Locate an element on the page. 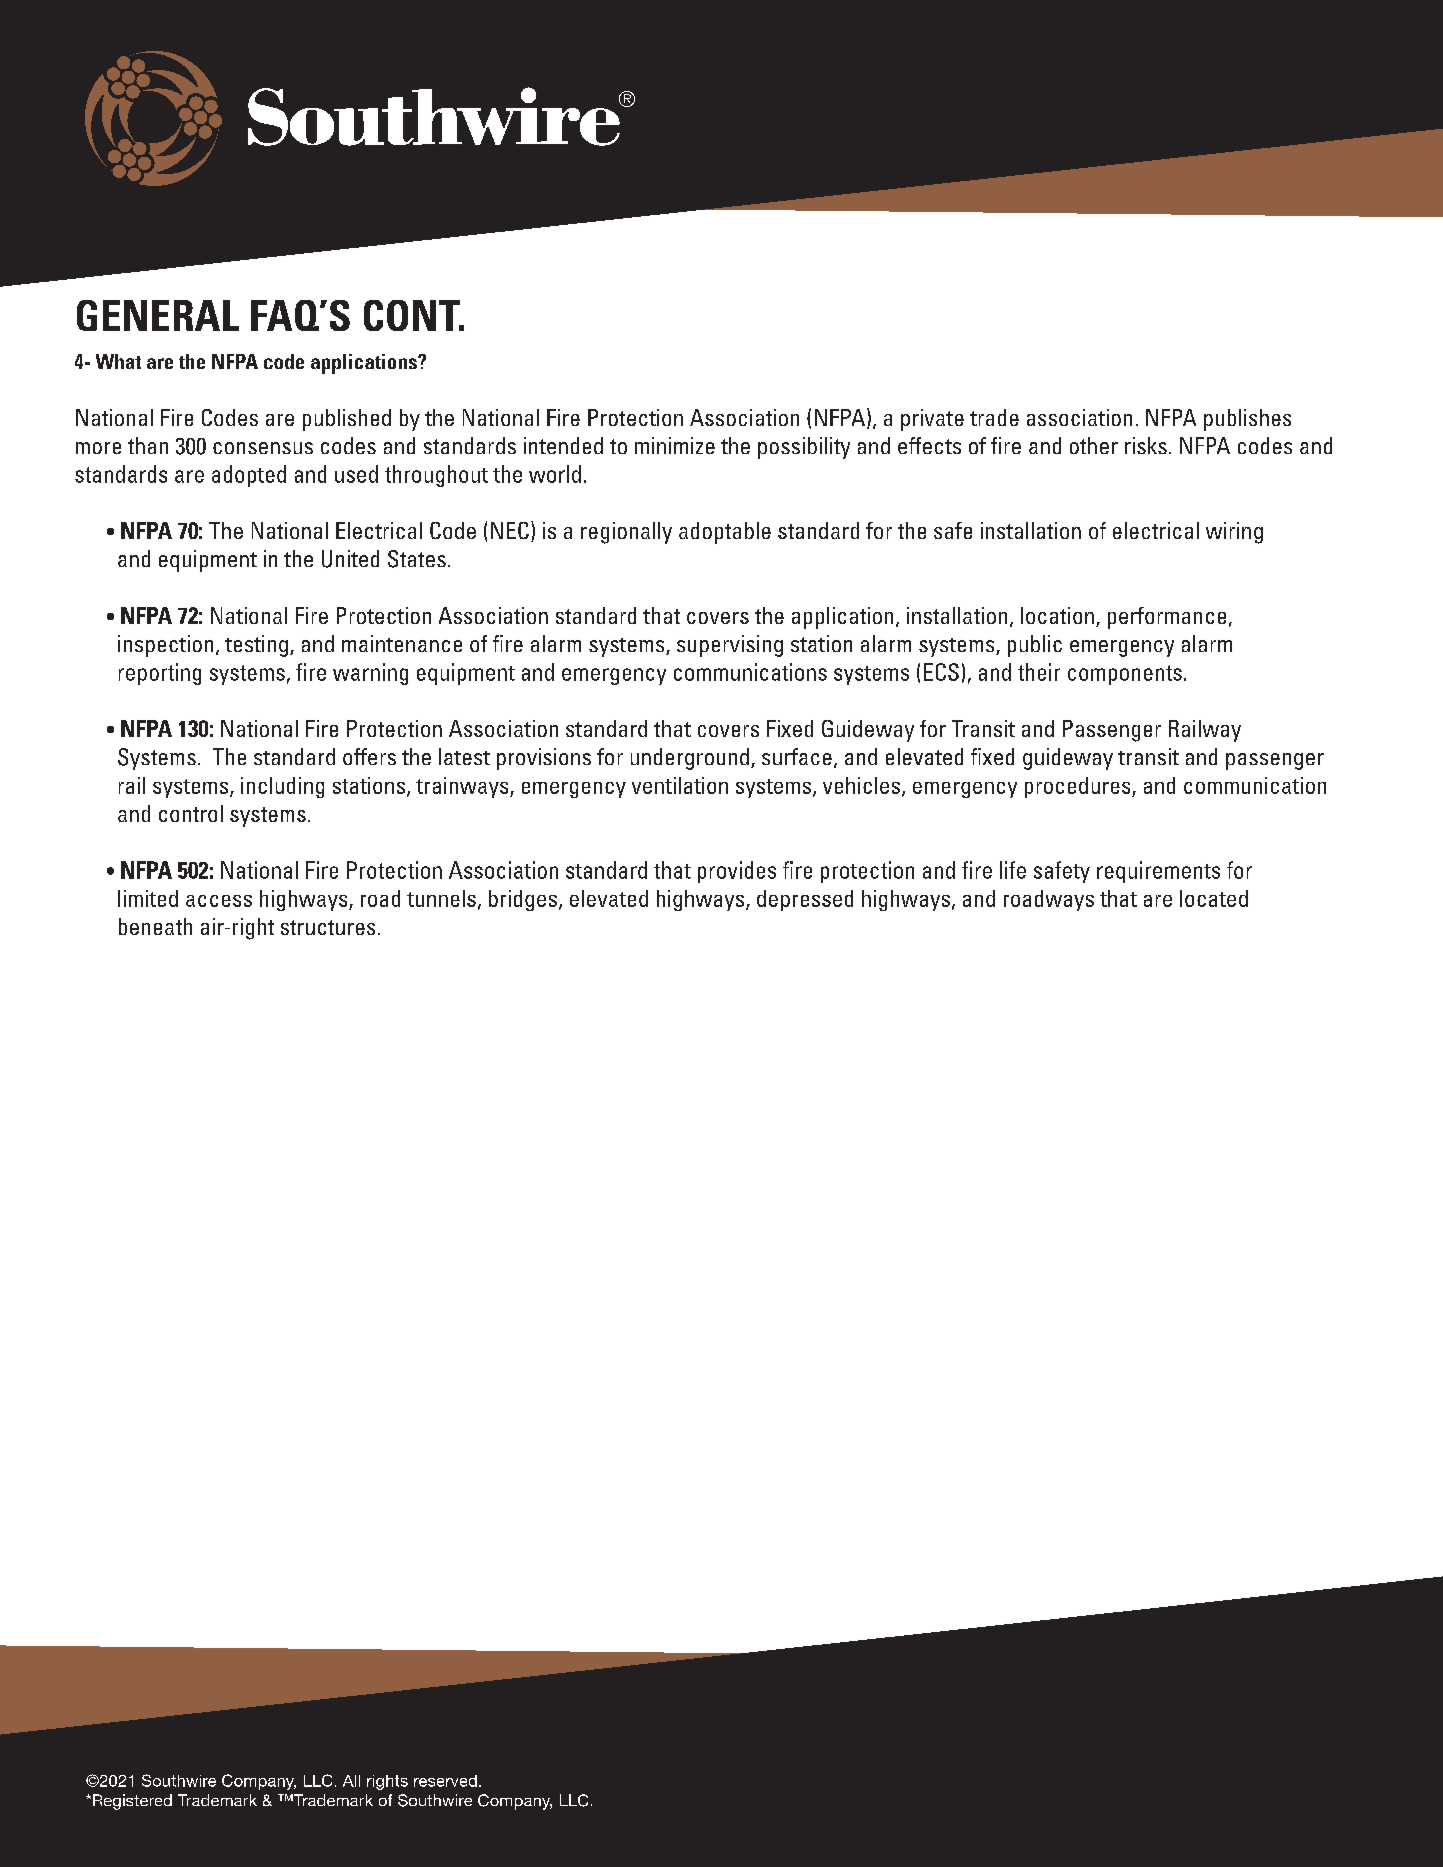 This image has height=1867, width=1443. other is located at coordinates (1094, 445).
